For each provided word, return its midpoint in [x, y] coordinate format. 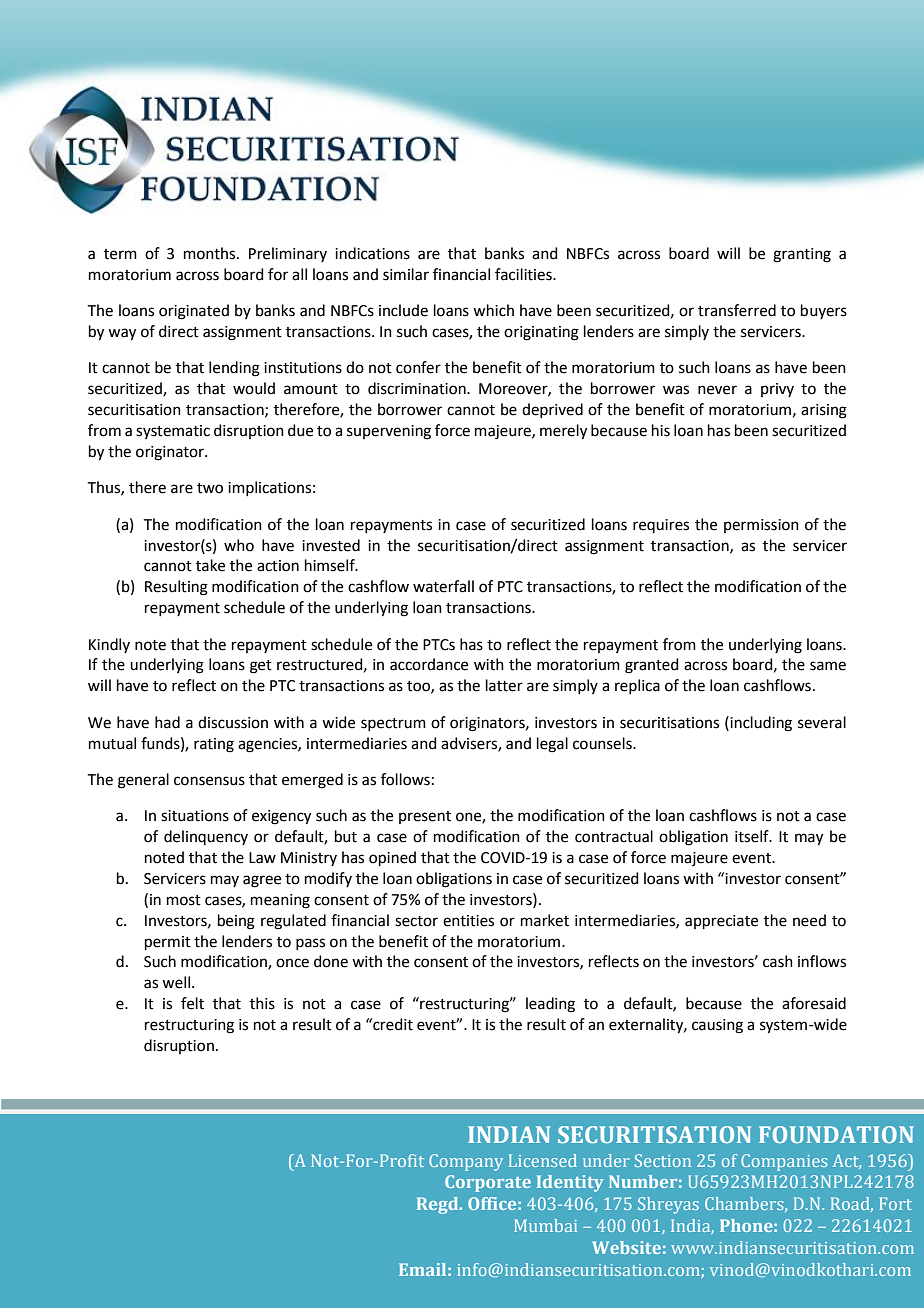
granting [802, 255]
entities [468, 921]
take [210, 565]
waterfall [443, 586]
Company [466, 1162]
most [184, 900]
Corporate [488, 1183]
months [211, 253]
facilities [524, 274]
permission [761, 526]
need [809, 920]
